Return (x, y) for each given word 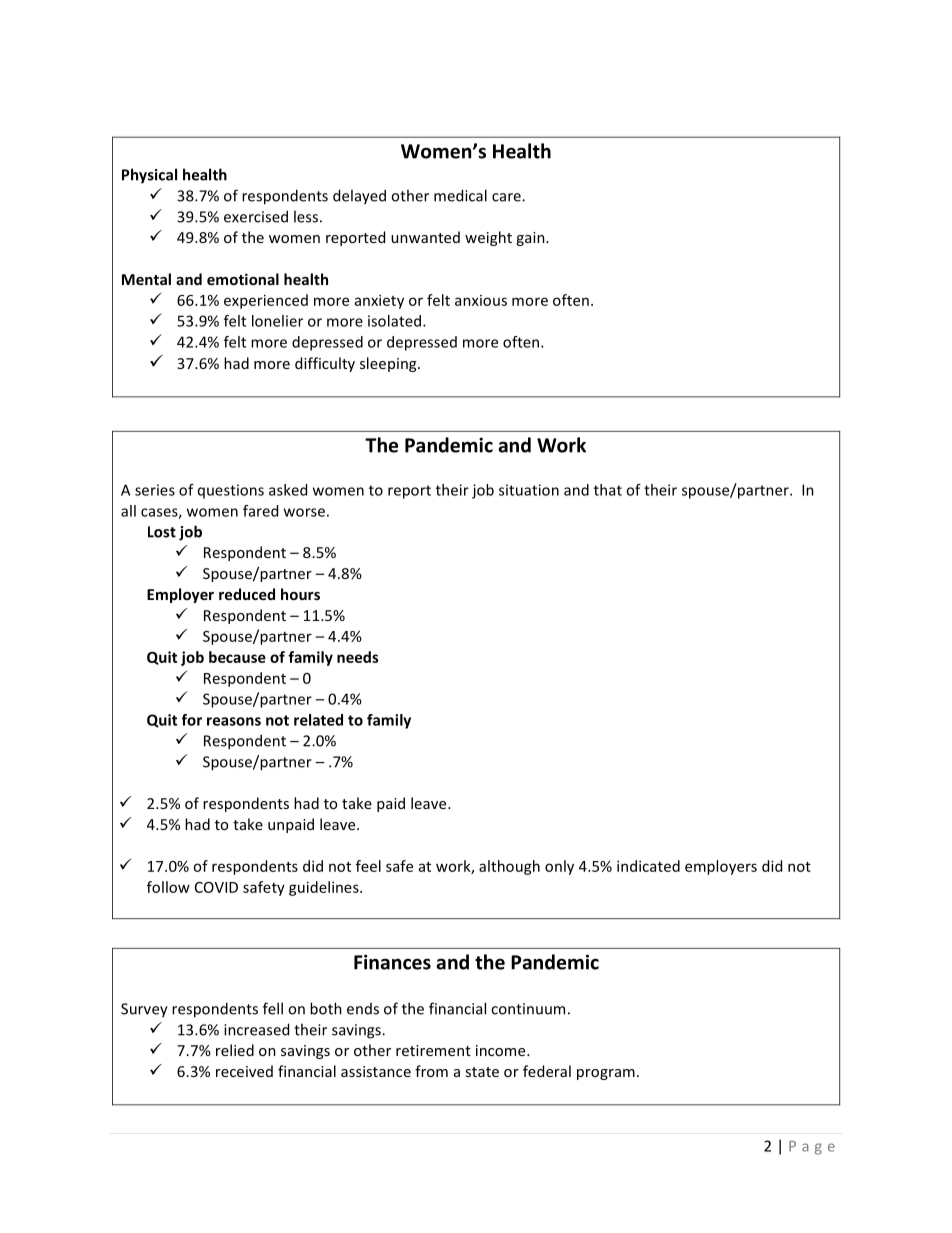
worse (304, 512)
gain (531, 239)
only (559, 867)
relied (235, 1050)
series (155, 490)
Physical (149, 176)
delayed (359, 197)
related (318, 720)
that (608, 490)
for (192, 720)
